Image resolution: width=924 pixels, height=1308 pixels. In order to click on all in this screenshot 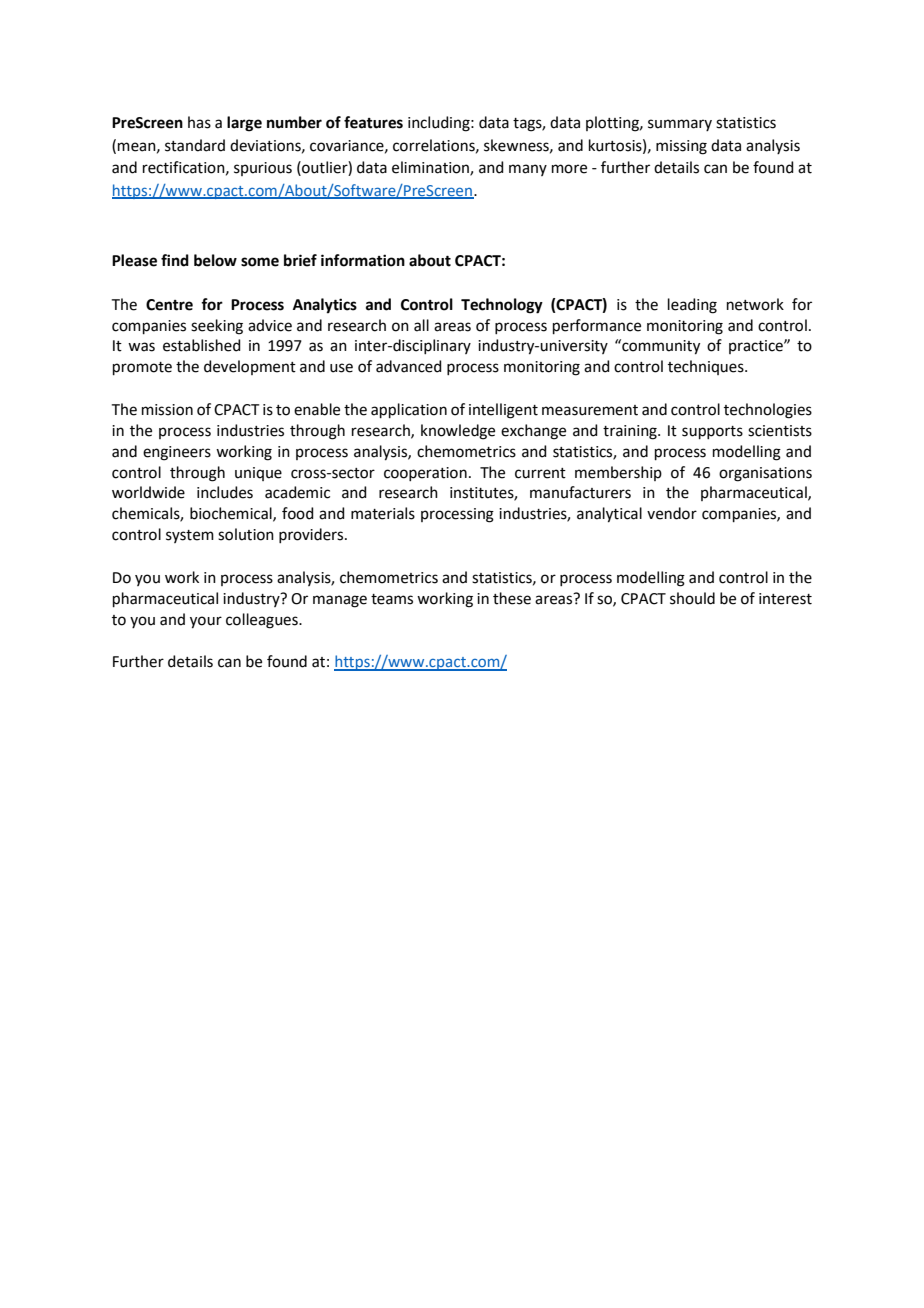, I will do `click(421, 325)`.
